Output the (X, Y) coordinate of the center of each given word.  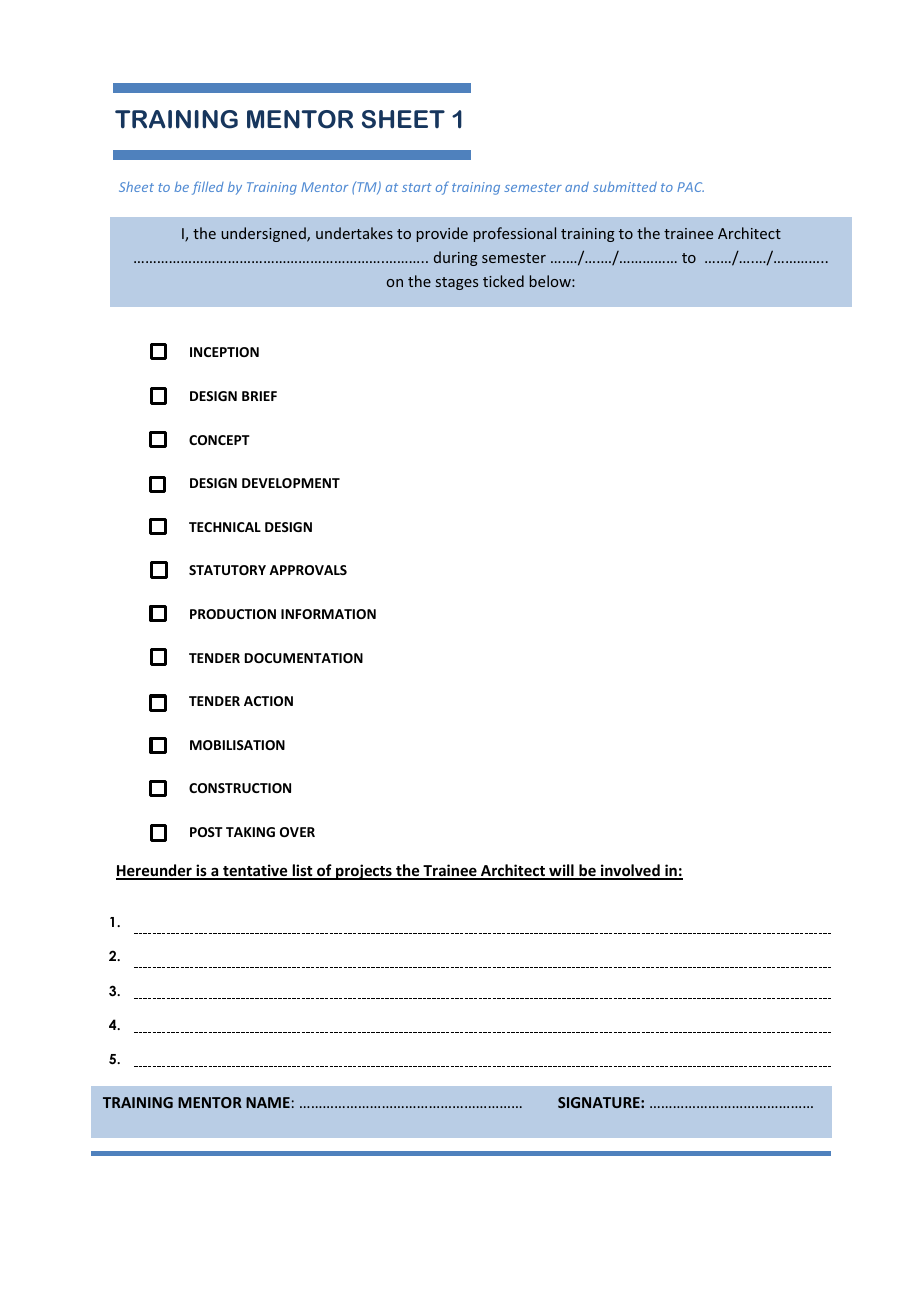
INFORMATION (328, 614)
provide (442, 234)
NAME (268, 1102)
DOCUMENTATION (304, 658)
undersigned (264, 234)
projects (364, 872)
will (561, 871)
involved (630, 871)
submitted (625, 187)
